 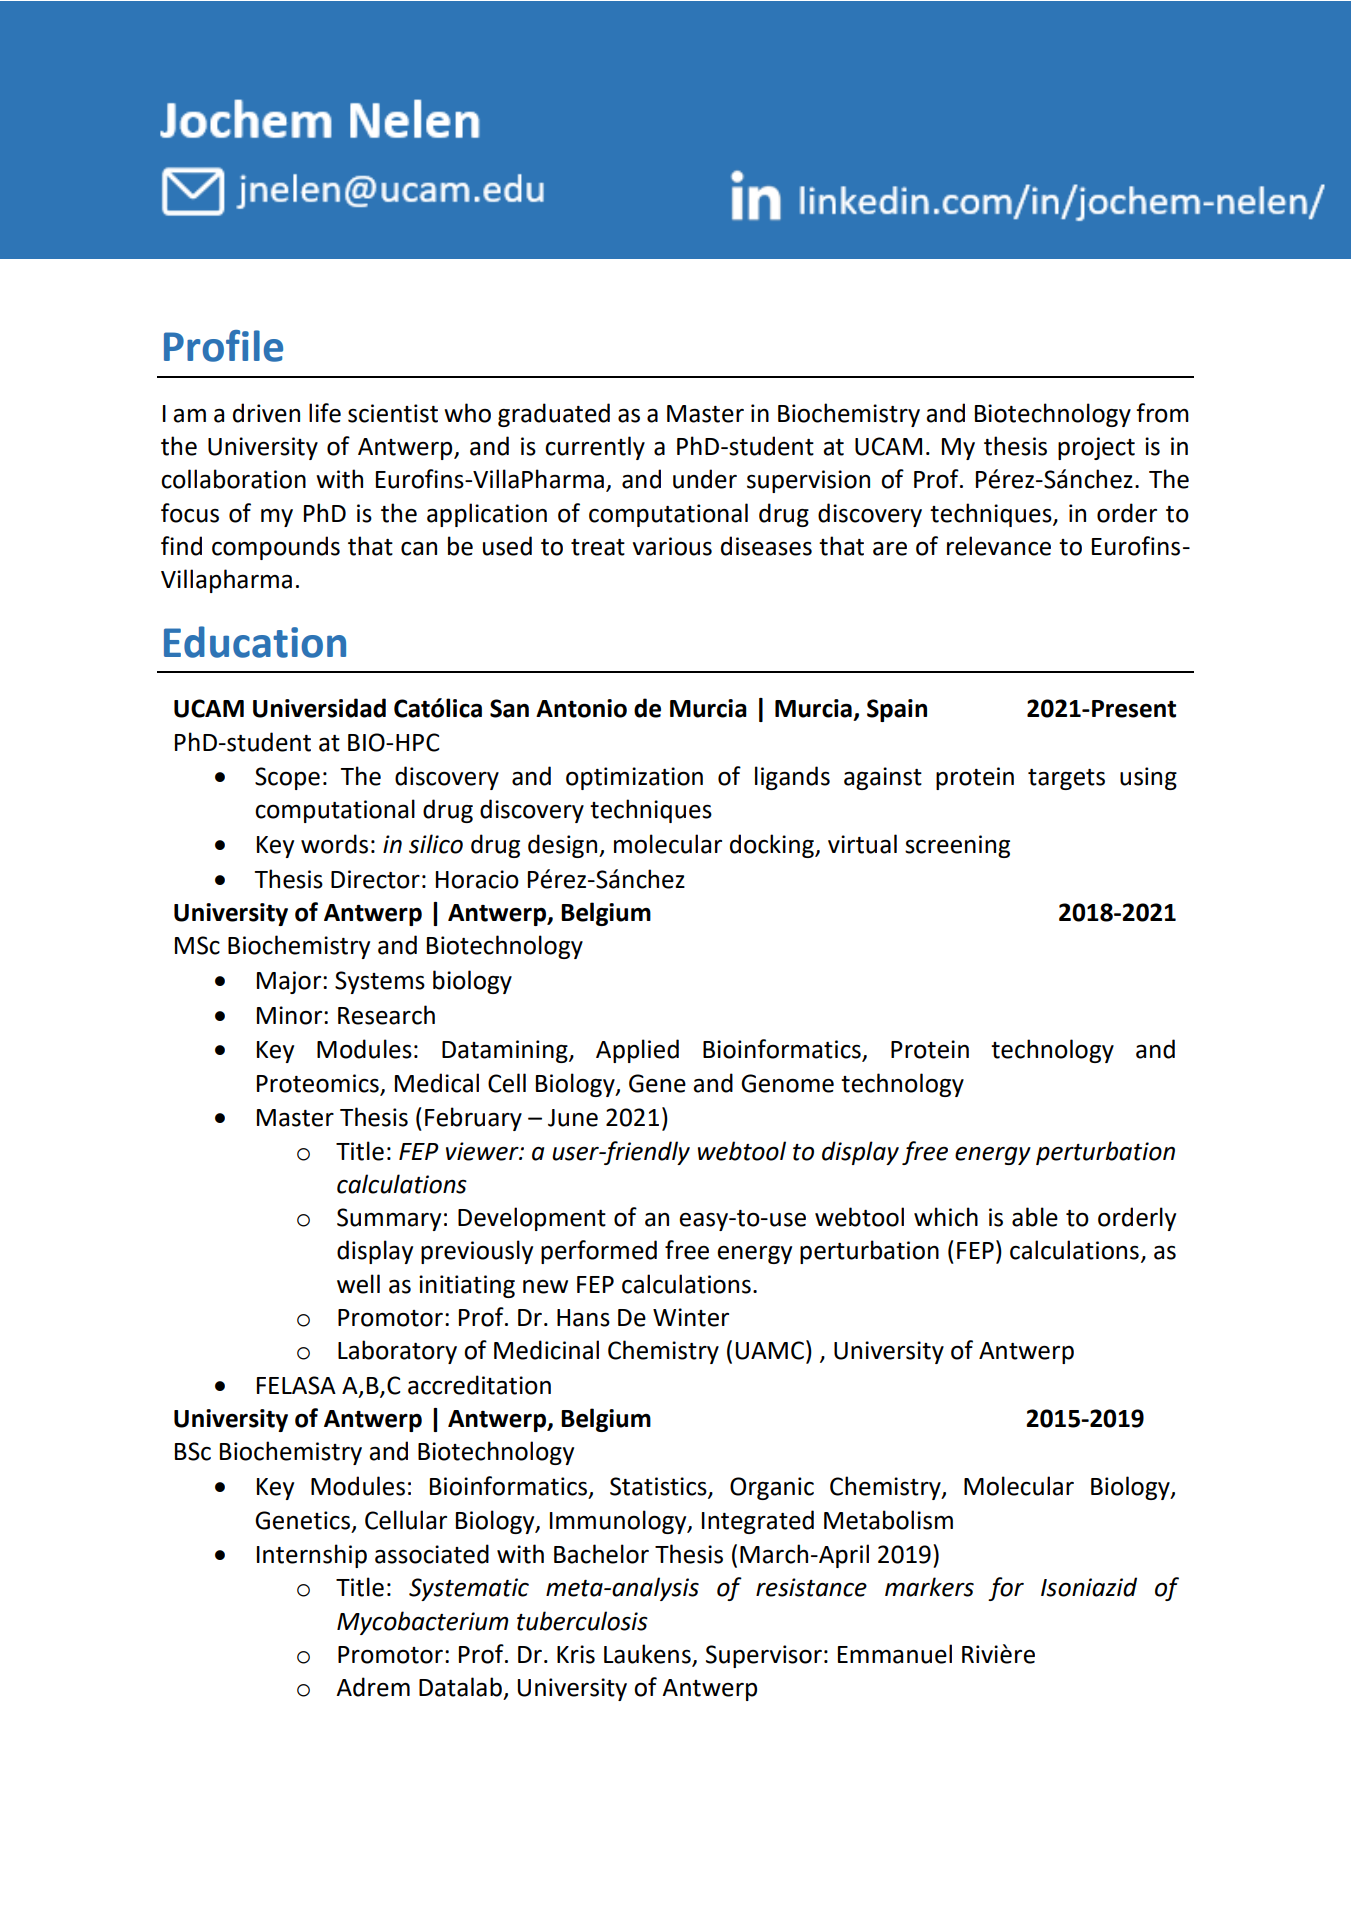 What do you see at coordinates (1096, 448) in the document?
I see `project` at bounding box center [1096, 448].
